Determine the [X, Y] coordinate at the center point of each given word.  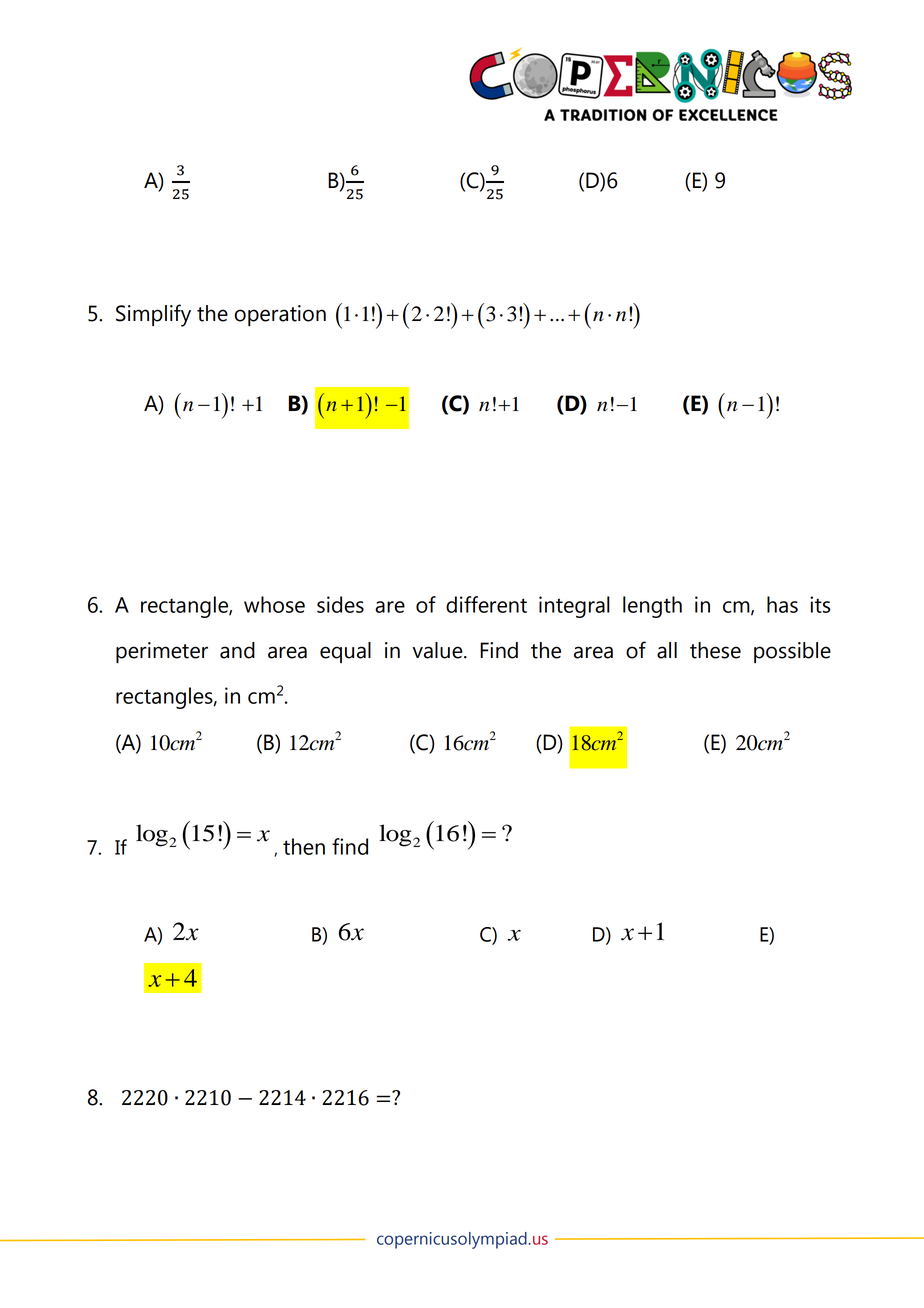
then [304, 846]
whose [274, 604]
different [486, 604]
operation [280, 315]
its [820, 604]
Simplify [153, 315]
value [439, 650]
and [237, 650]
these [715, 650]
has [782, 604]
